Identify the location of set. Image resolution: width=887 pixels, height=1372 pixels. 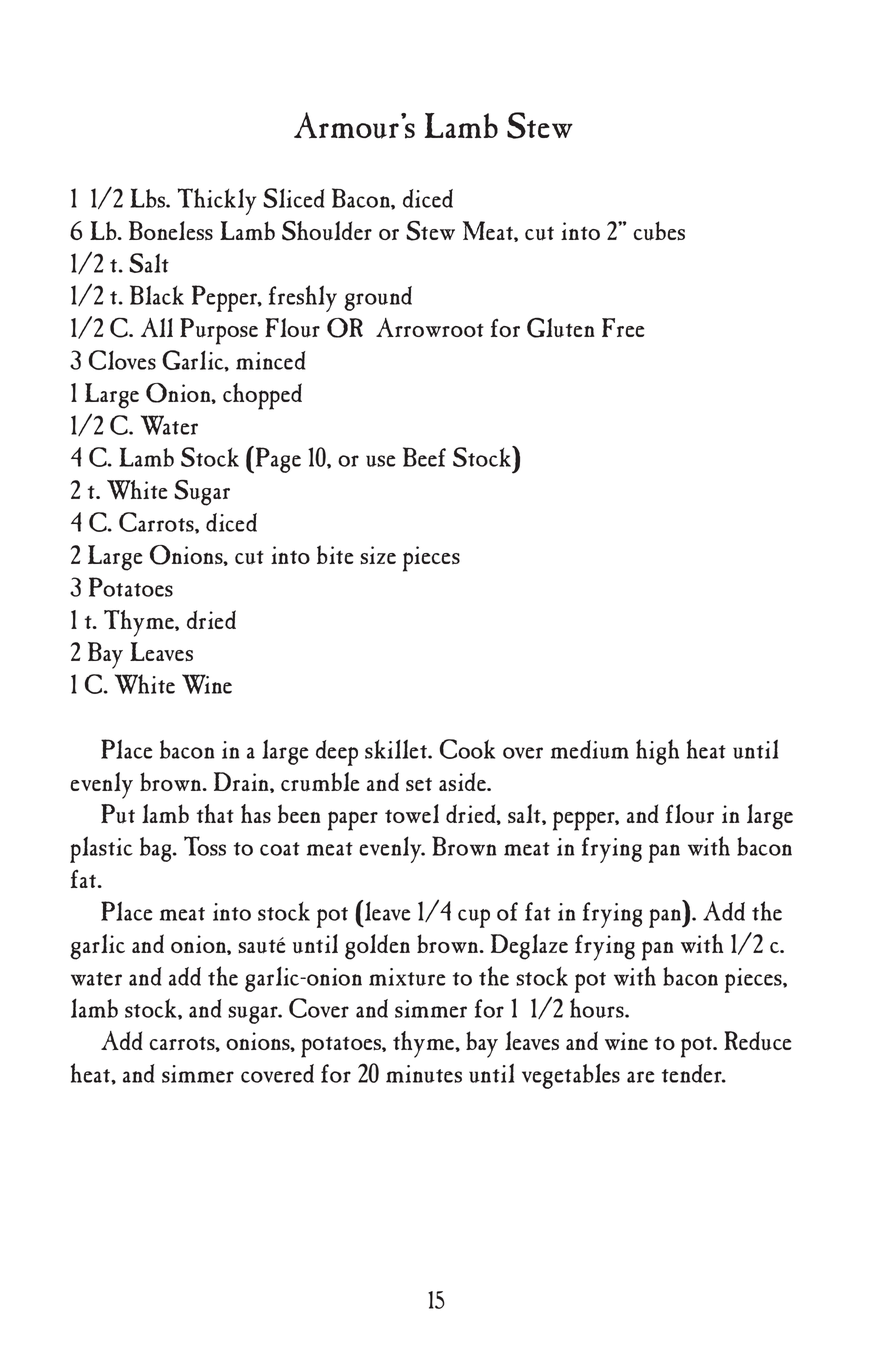
(419, 784).
